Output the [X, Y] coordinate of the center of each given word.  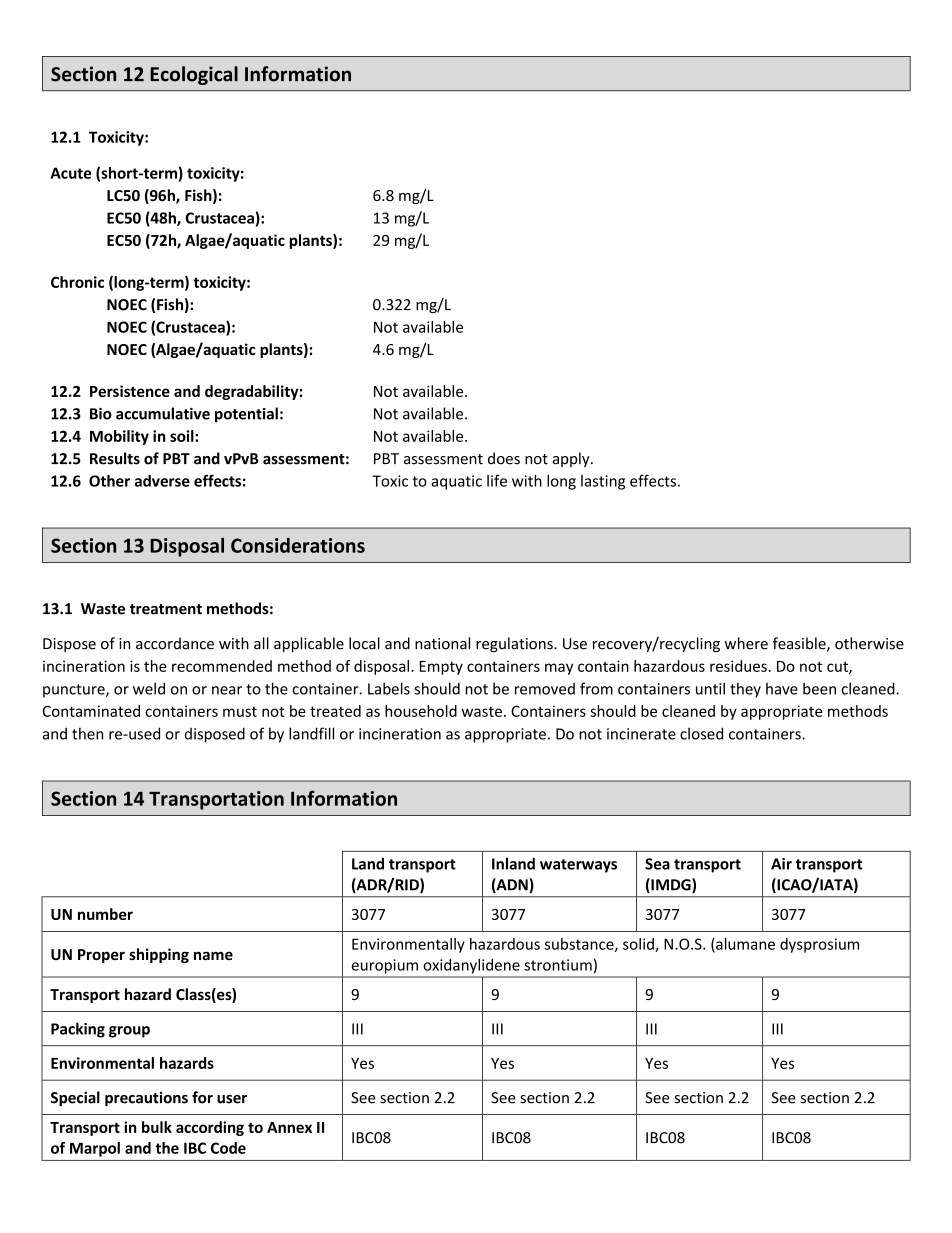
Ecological [194, 75]
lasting [603, 482]
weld [149, 688]
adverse [162, 481]
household [421, 711]
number [105, 914]
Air [781, 864]
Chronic [77, 282]
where [746, 643]
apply [572, 459]
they [745, 690]
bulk [157, 1127]
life [497, 480]
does [504, 458]
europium [385, 966]
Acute [70, 173]
